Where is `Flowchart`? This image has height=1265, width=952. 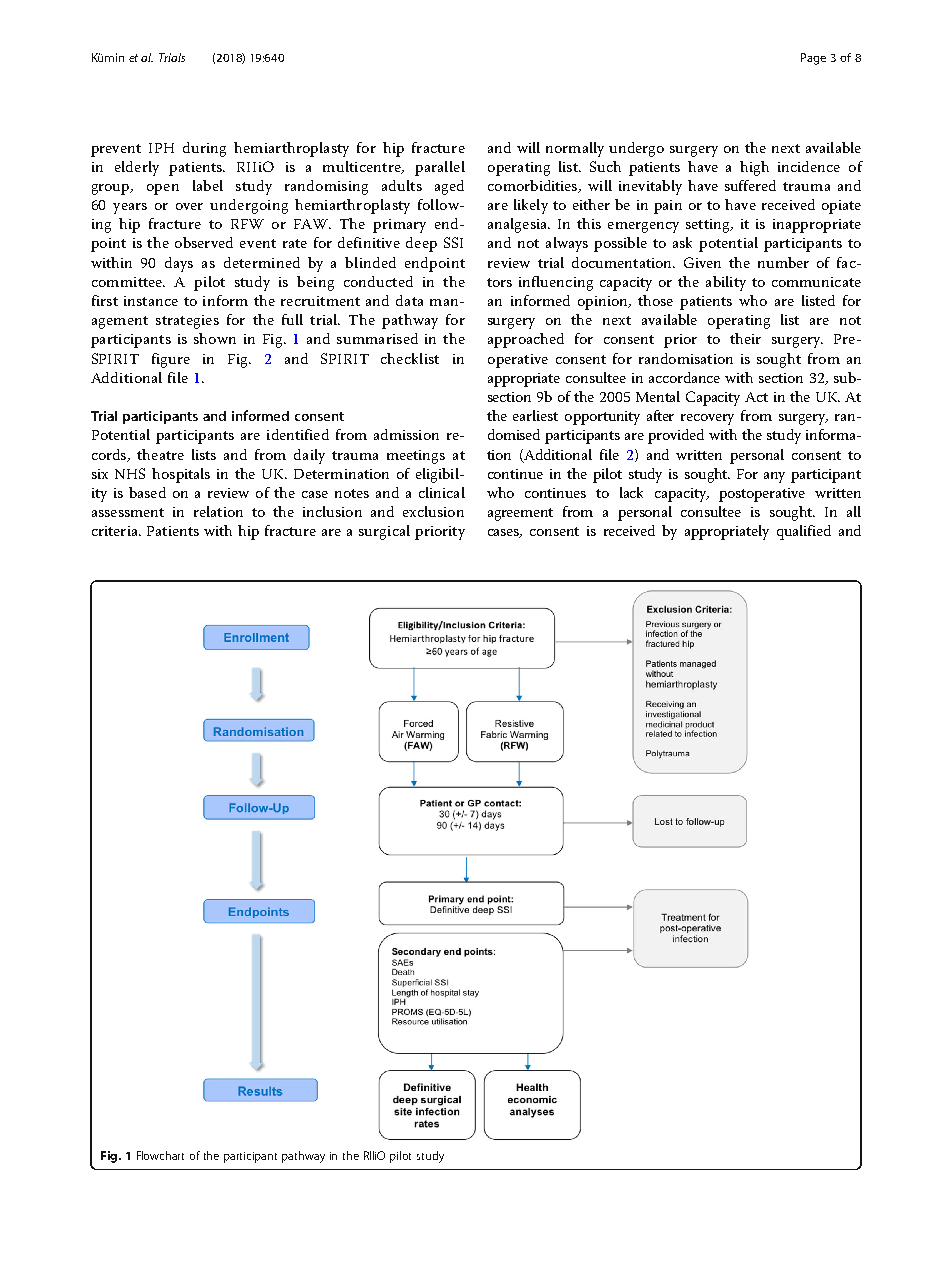 Flowchart is located at coordinates (160, 1155).
